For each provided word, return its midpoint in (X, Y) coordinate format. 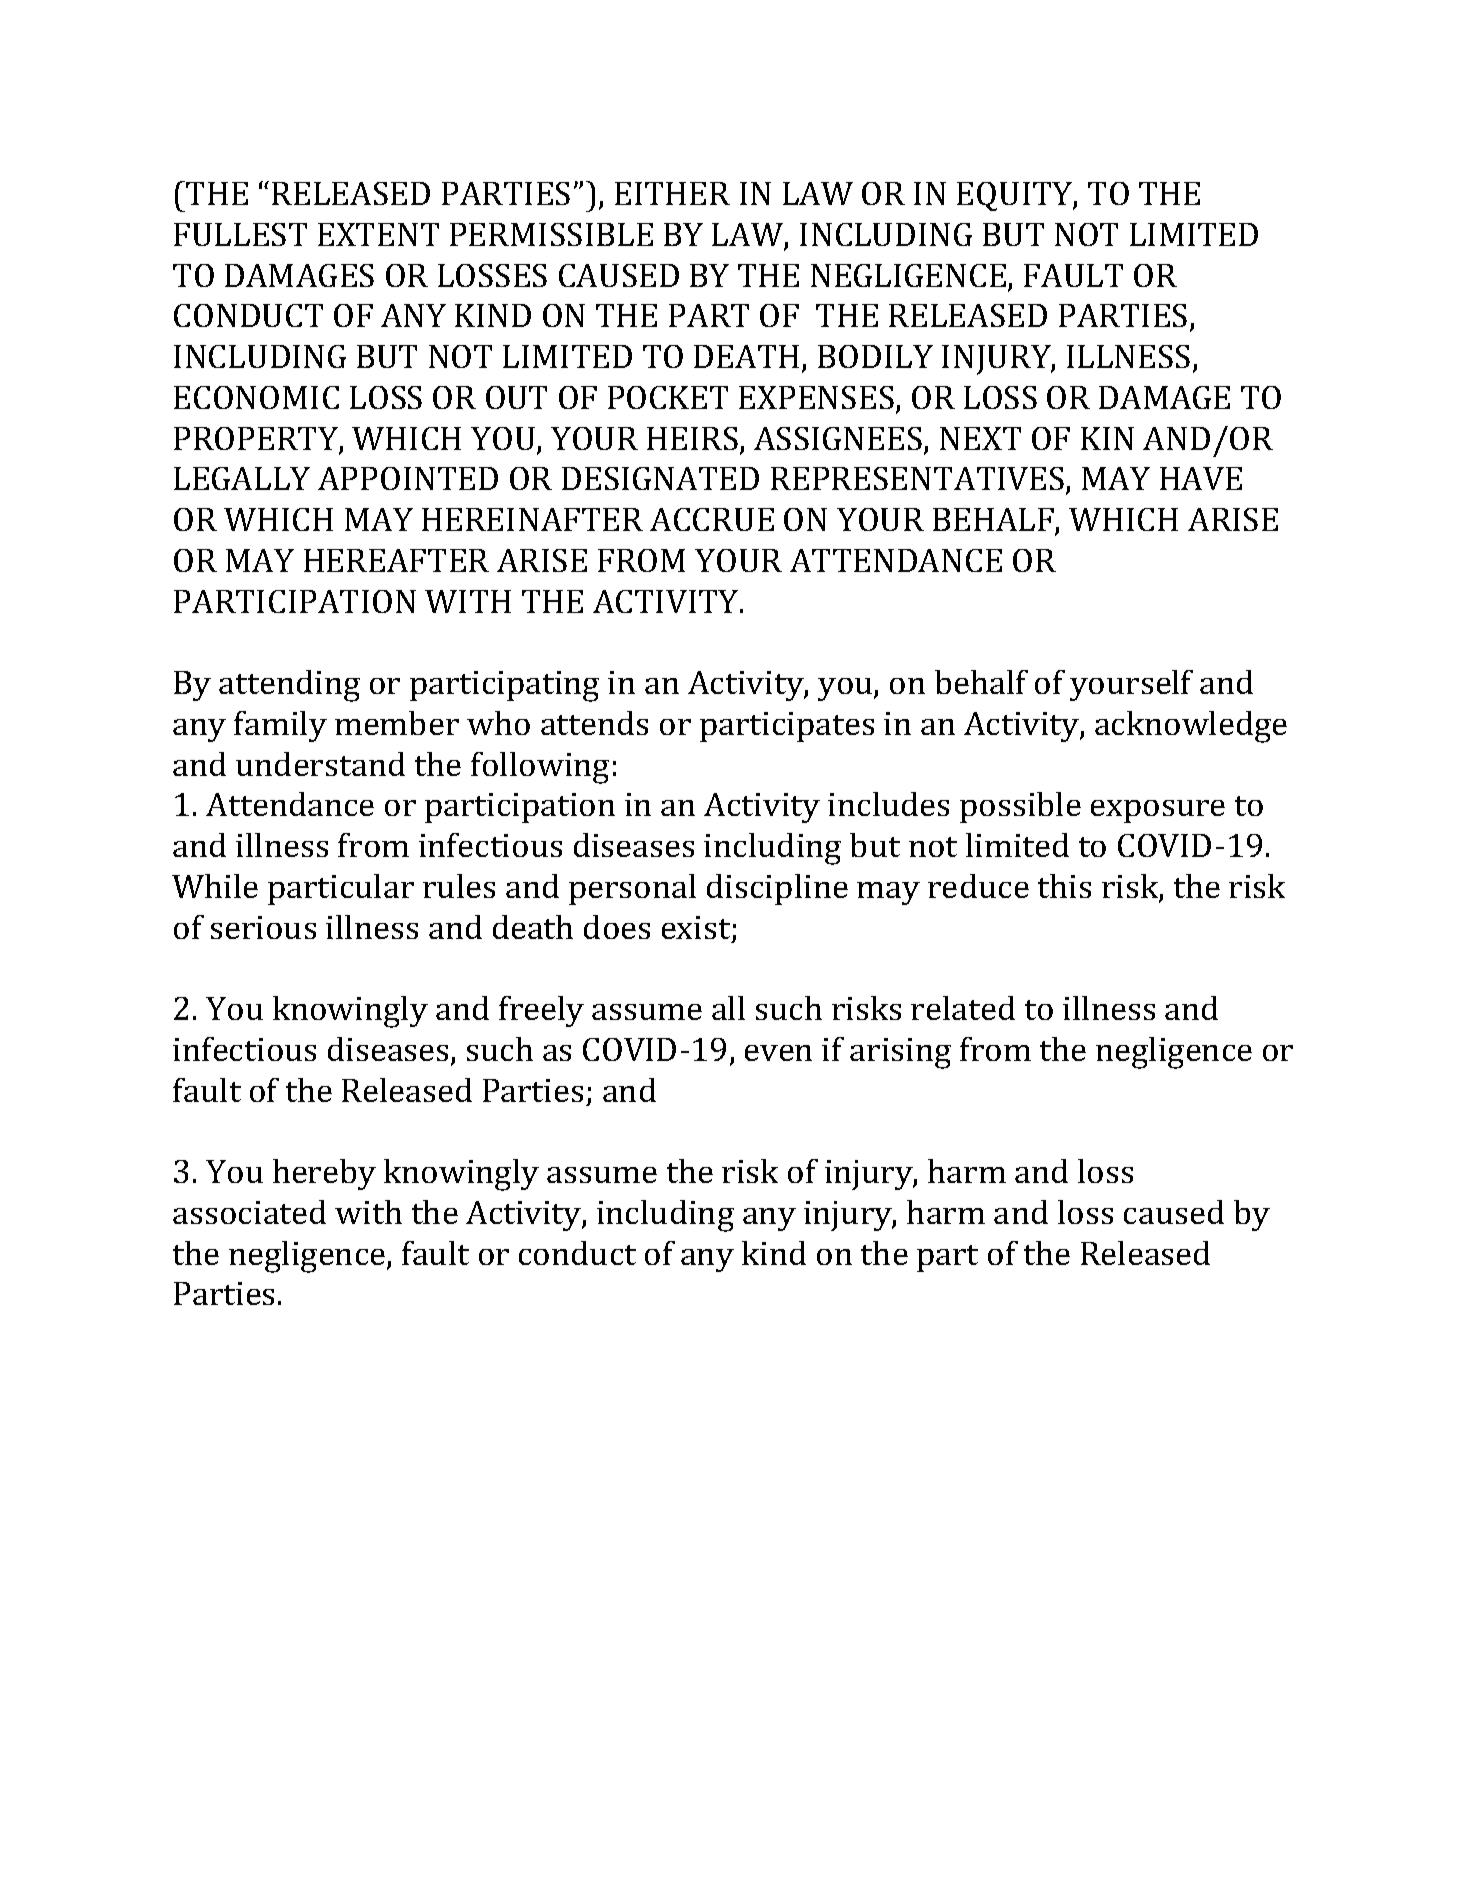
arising (900, 1053)
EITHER (672, 193)
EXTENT (378, 234)
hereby (324, 1174)
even (778, 1053)
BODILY (875, 356)
